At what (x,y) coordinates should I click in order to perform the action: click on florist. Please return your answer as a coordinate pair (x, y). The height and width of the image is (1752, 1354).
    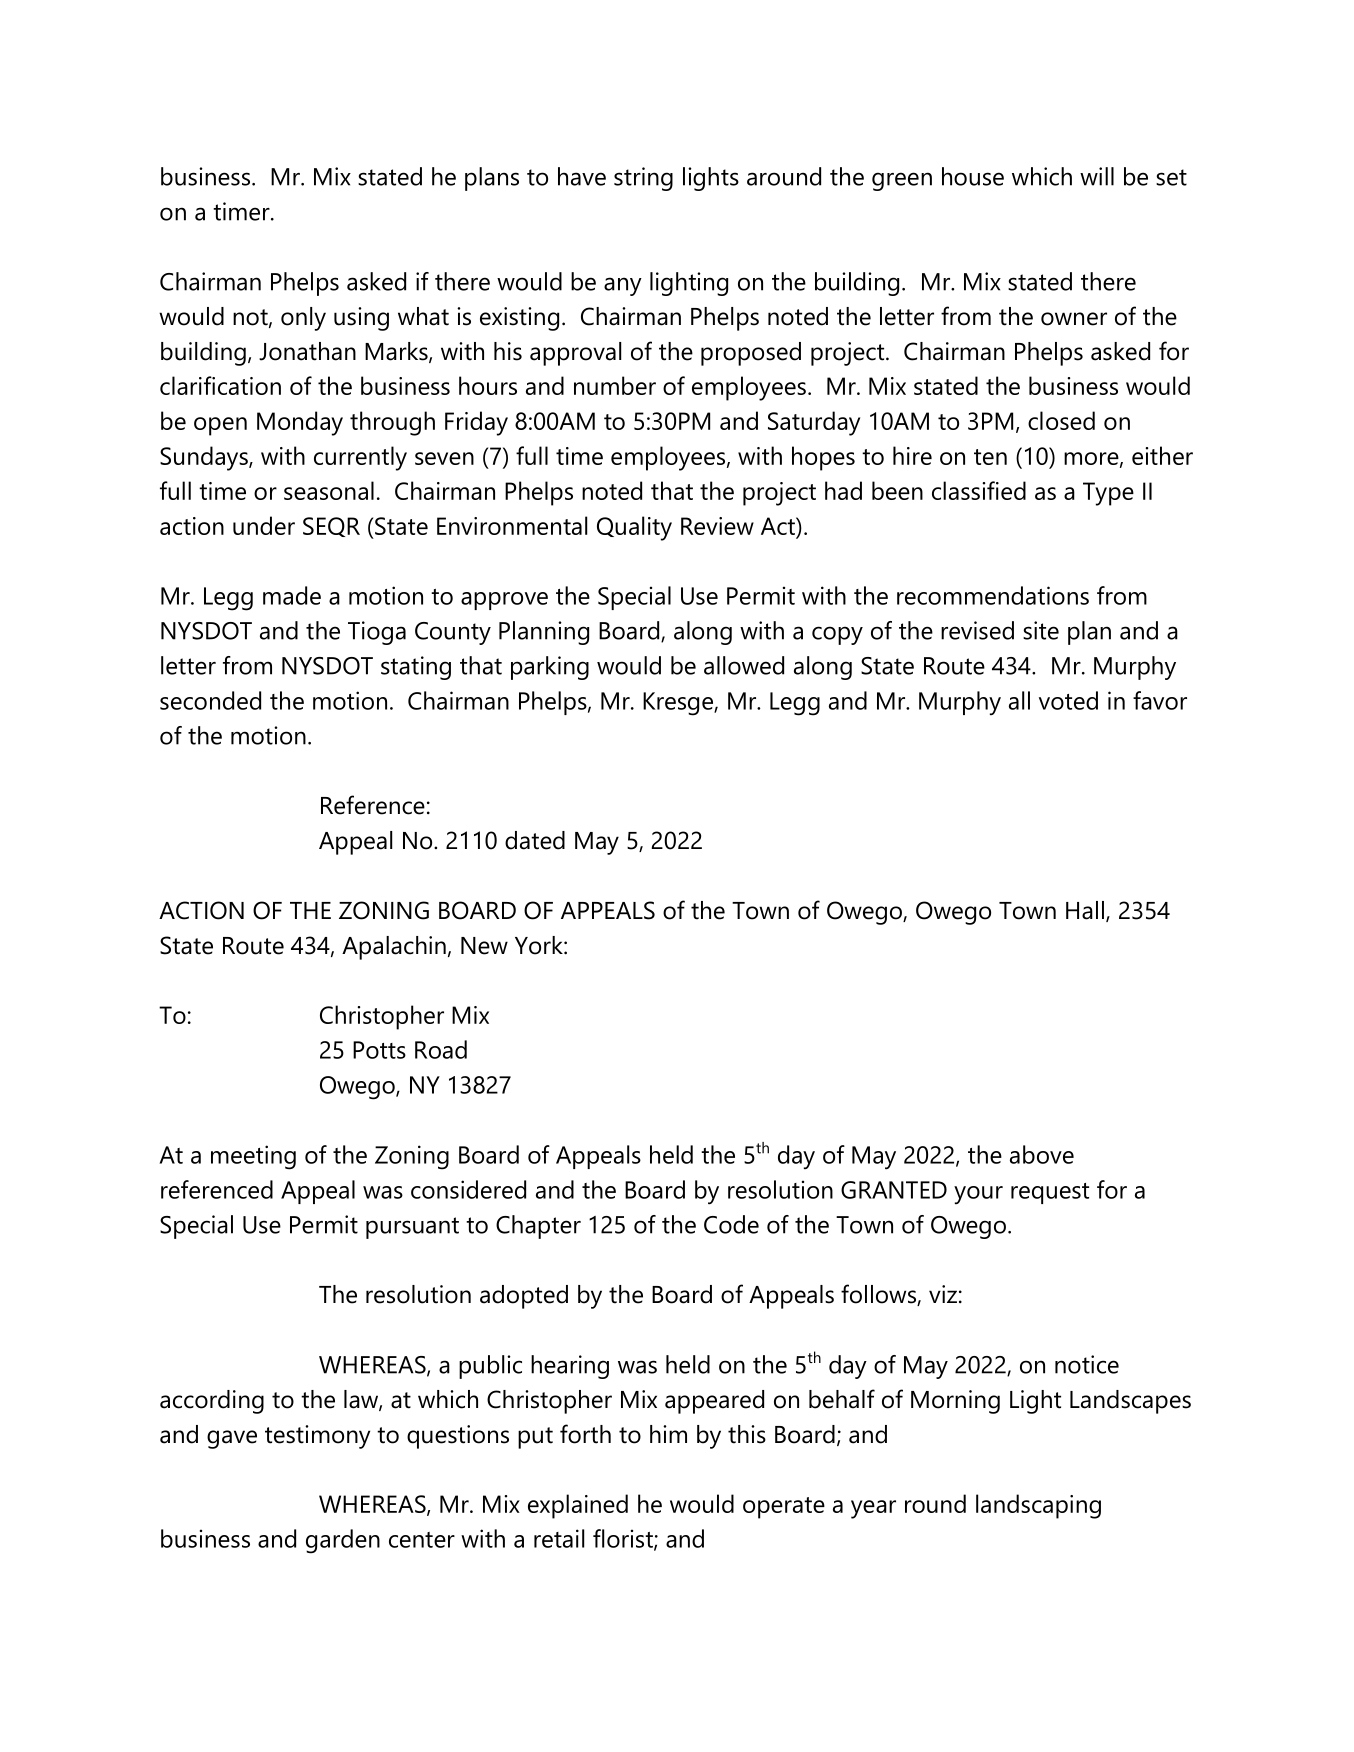
    Looking at the image, I should click on (624, 1539).
